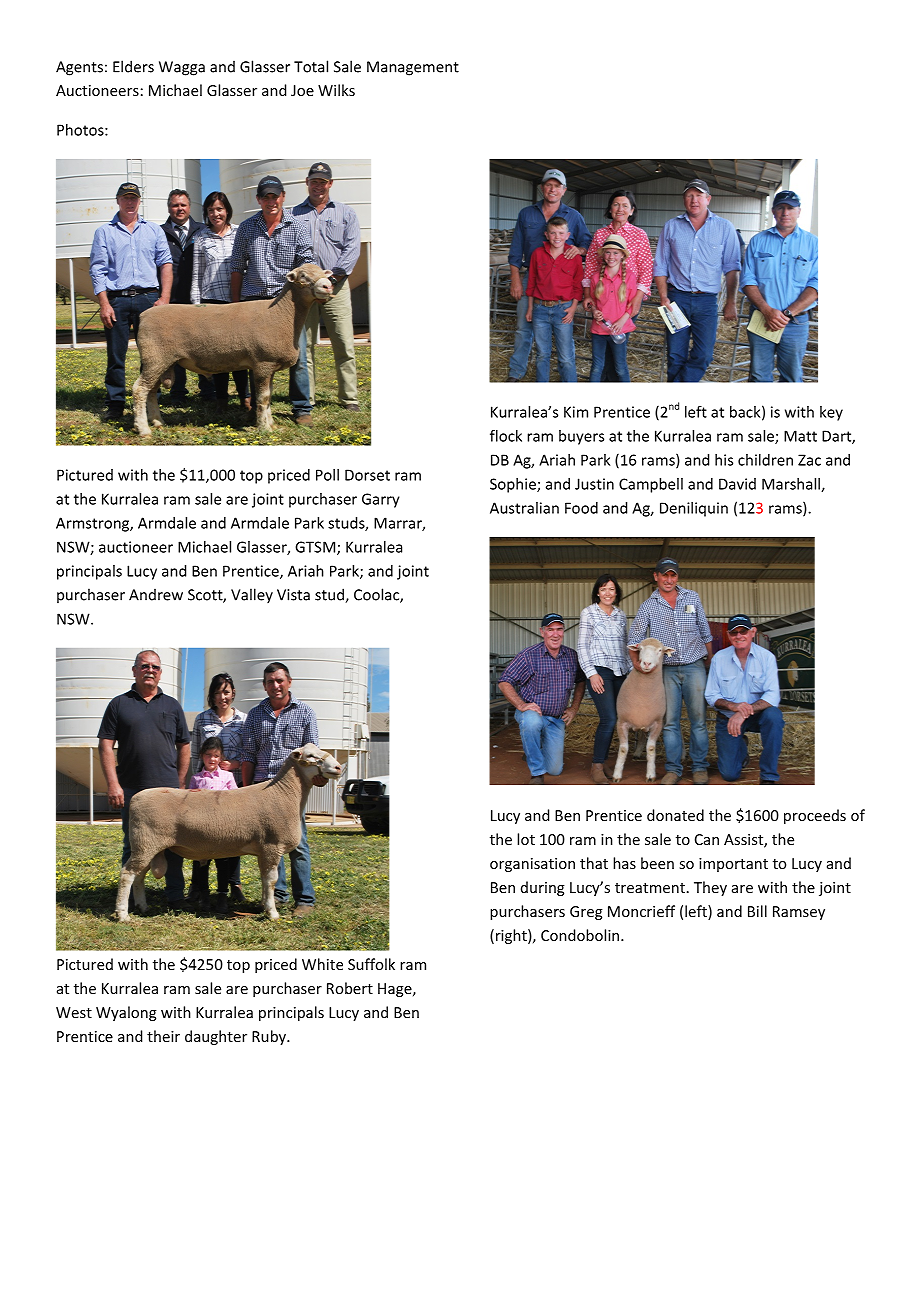 The image size is (924, 1308). What do you see at coordinates (413, 68) in the screenshot?
I see `Management` at bounding box center [413, 68].
